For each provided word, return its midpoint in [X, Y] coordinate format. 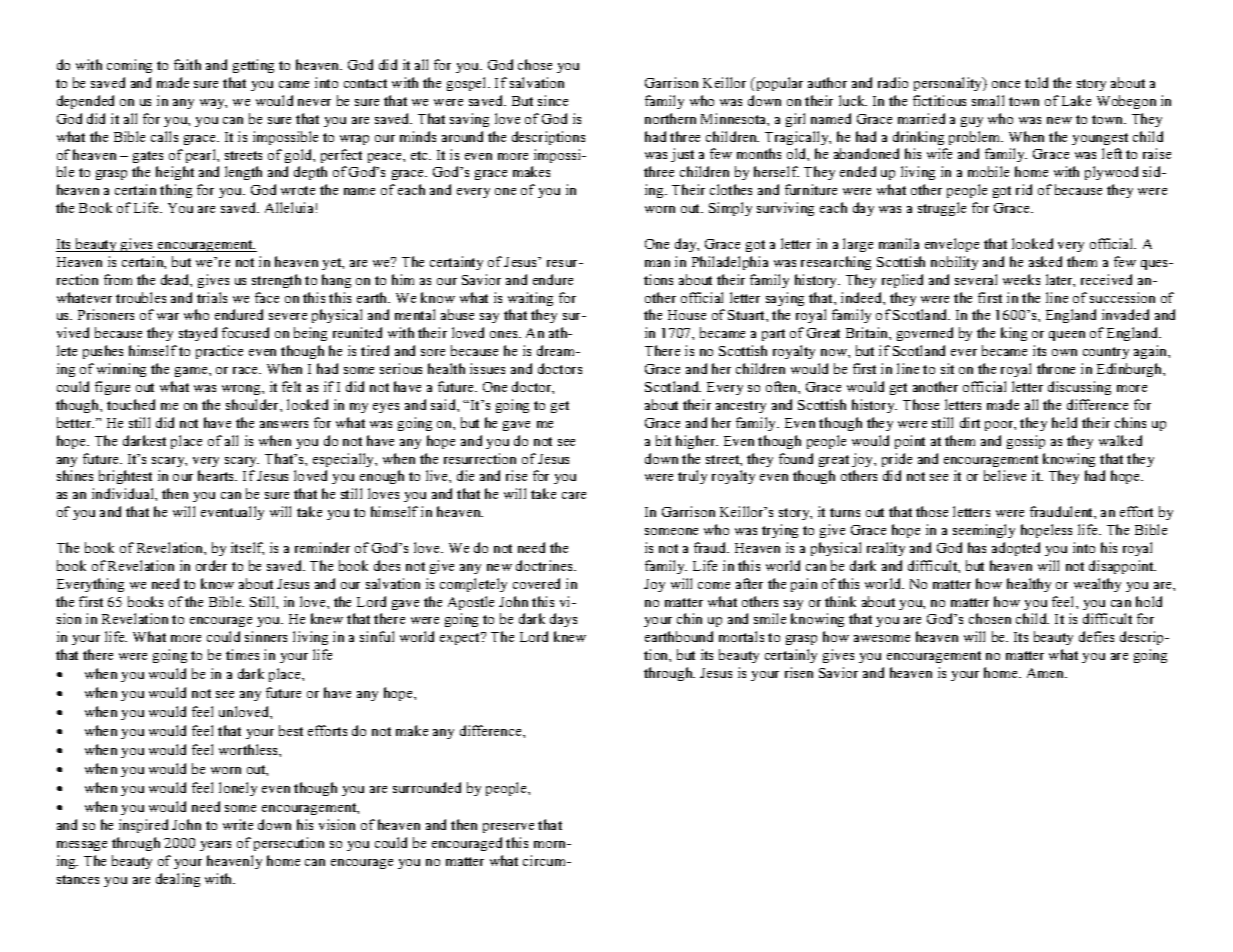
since [553, 100]
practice [219, 352]
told [1036, 82]
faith [187, 64]
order [211, 565]
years [215, 846]
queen [1067, 336]
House [687, 315]
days [563, 620]
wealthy [1097, 585]
